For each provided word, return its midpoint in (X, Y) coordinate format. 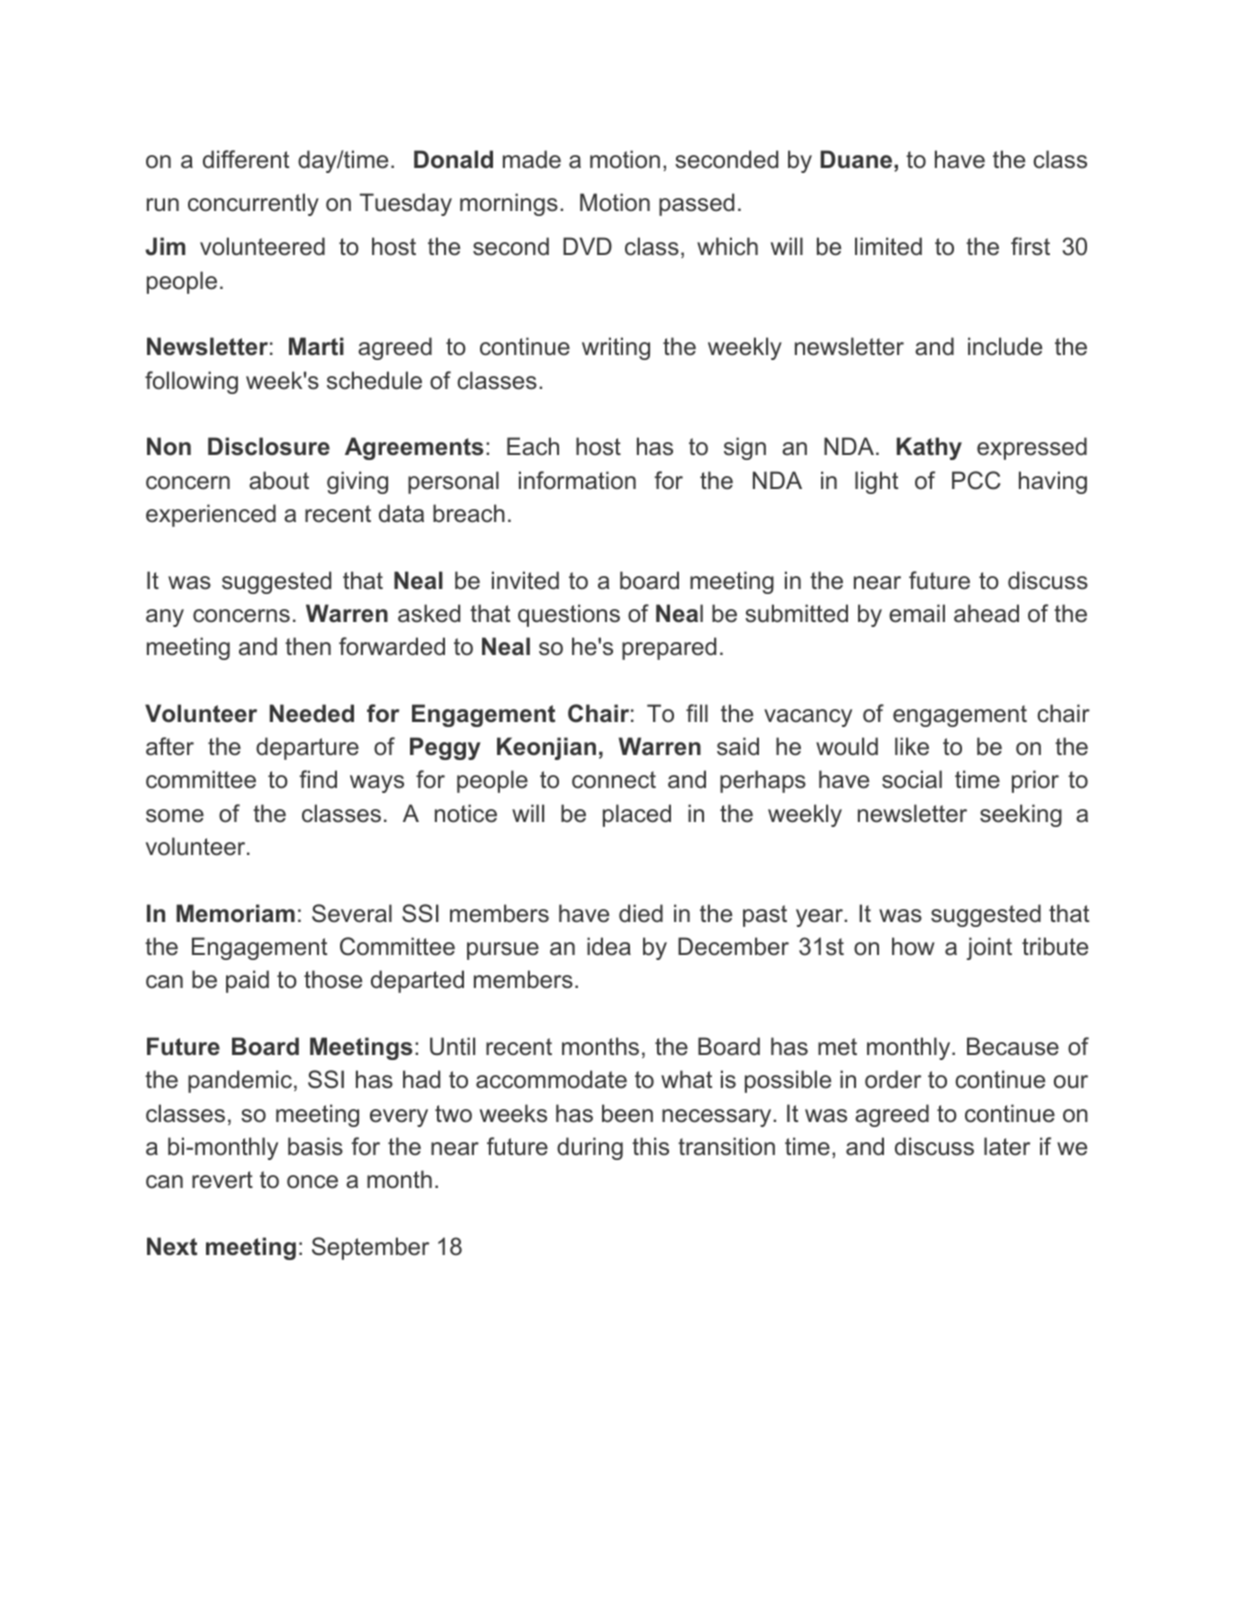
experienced (211, 515)
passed (696, 204)
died (641, 913)
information (577, 480)
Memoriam (235, 913)
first (1030, 246)
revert (222, 1180)
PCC (976, 480)
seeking (1021, 815)
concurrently (253, 204)
